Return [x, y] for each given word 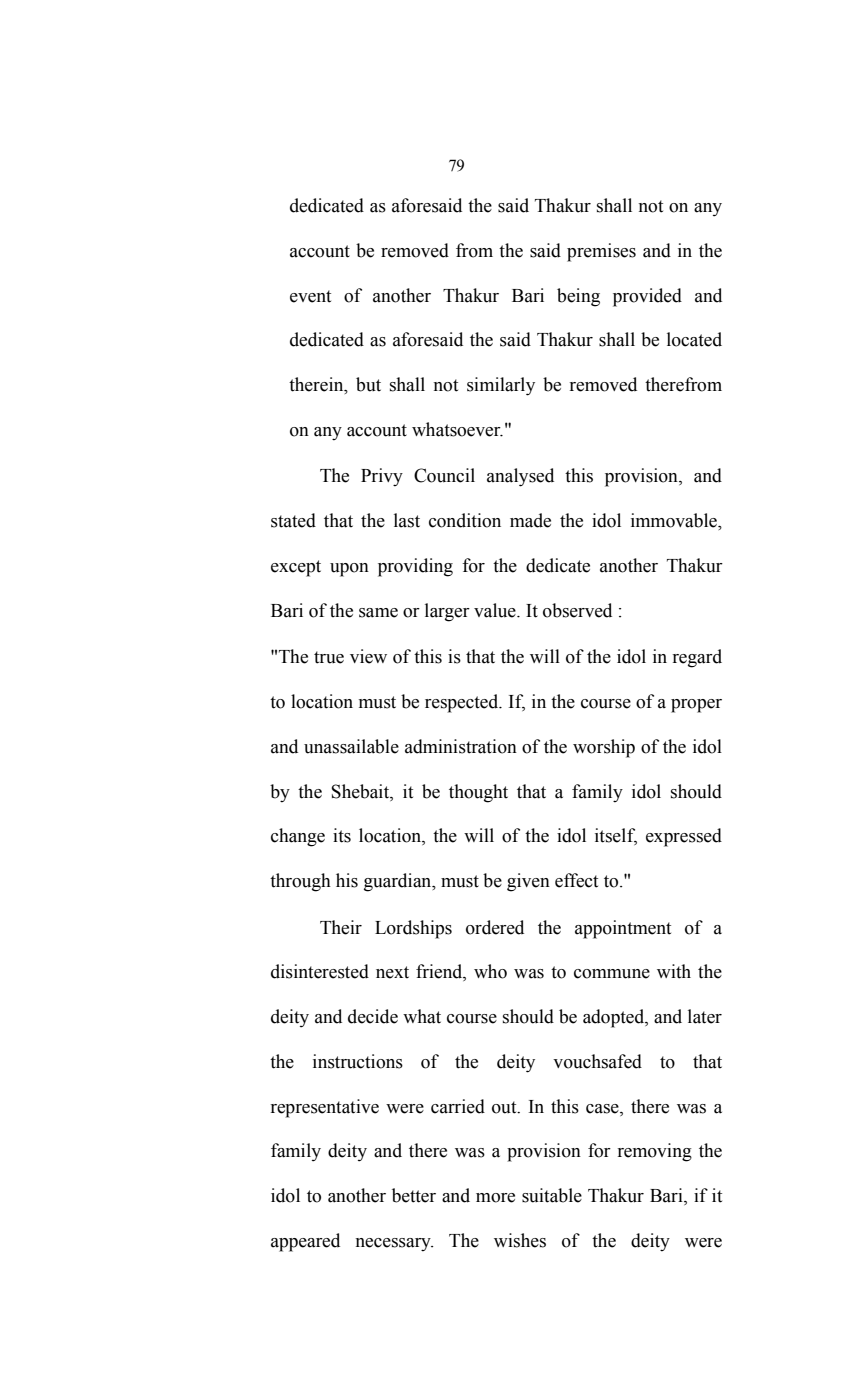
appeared [305, 1242]
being [578, 297]
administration [461, 746]
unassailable [351, 746]
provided [647, 297]
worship [604, 748]
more [495, 1198]
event [310, 296]
